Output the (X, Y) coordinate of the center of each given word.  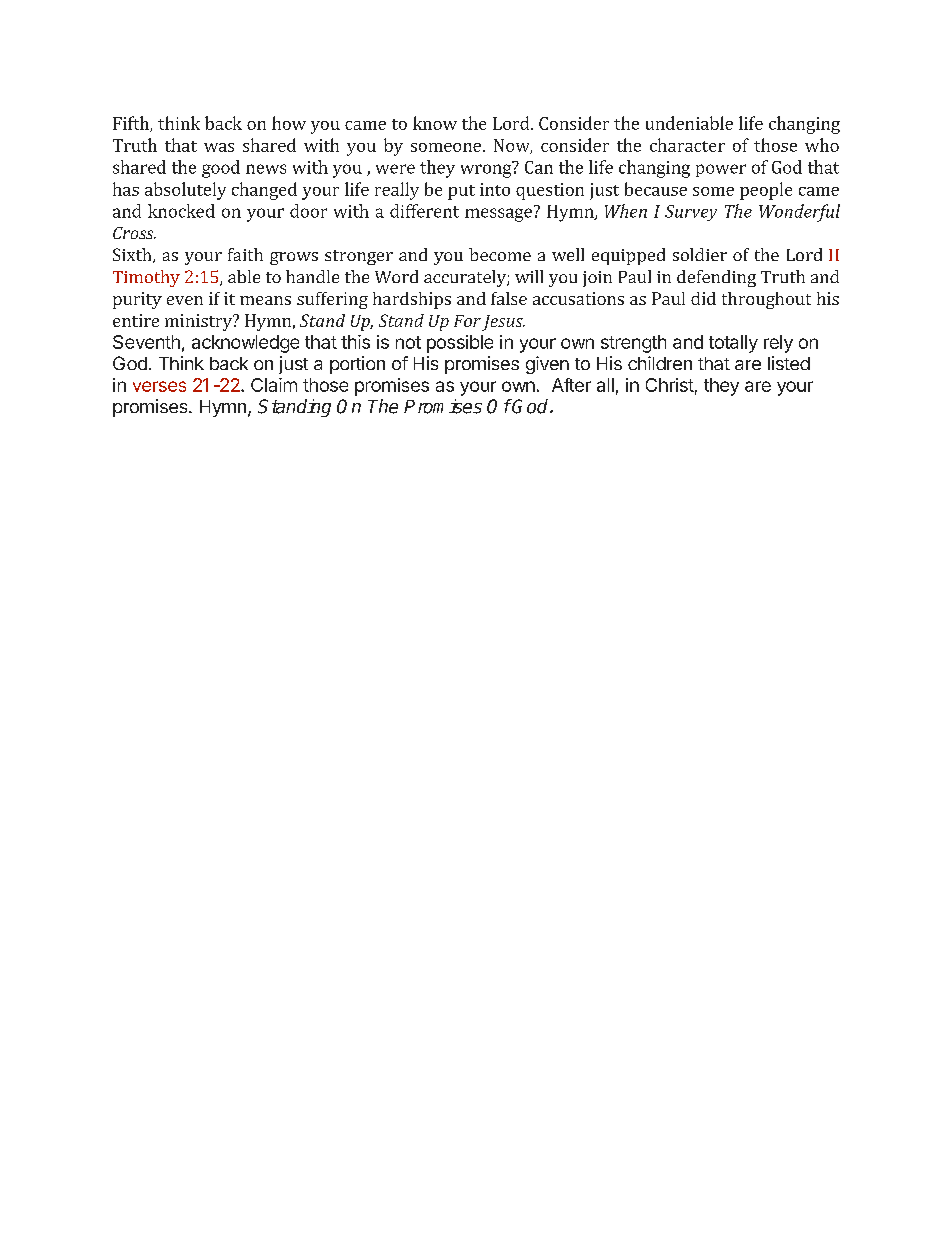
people (766, 191)
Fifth (132, 124)
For (467, 321)
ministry (199, 322)
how (289, 123)
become (500, 254)
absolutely (185, 191)
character (687, 145)
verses (159, 386)
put (461, 192)
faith (245, 254)
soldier (700, 254)
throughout (766, 300)
